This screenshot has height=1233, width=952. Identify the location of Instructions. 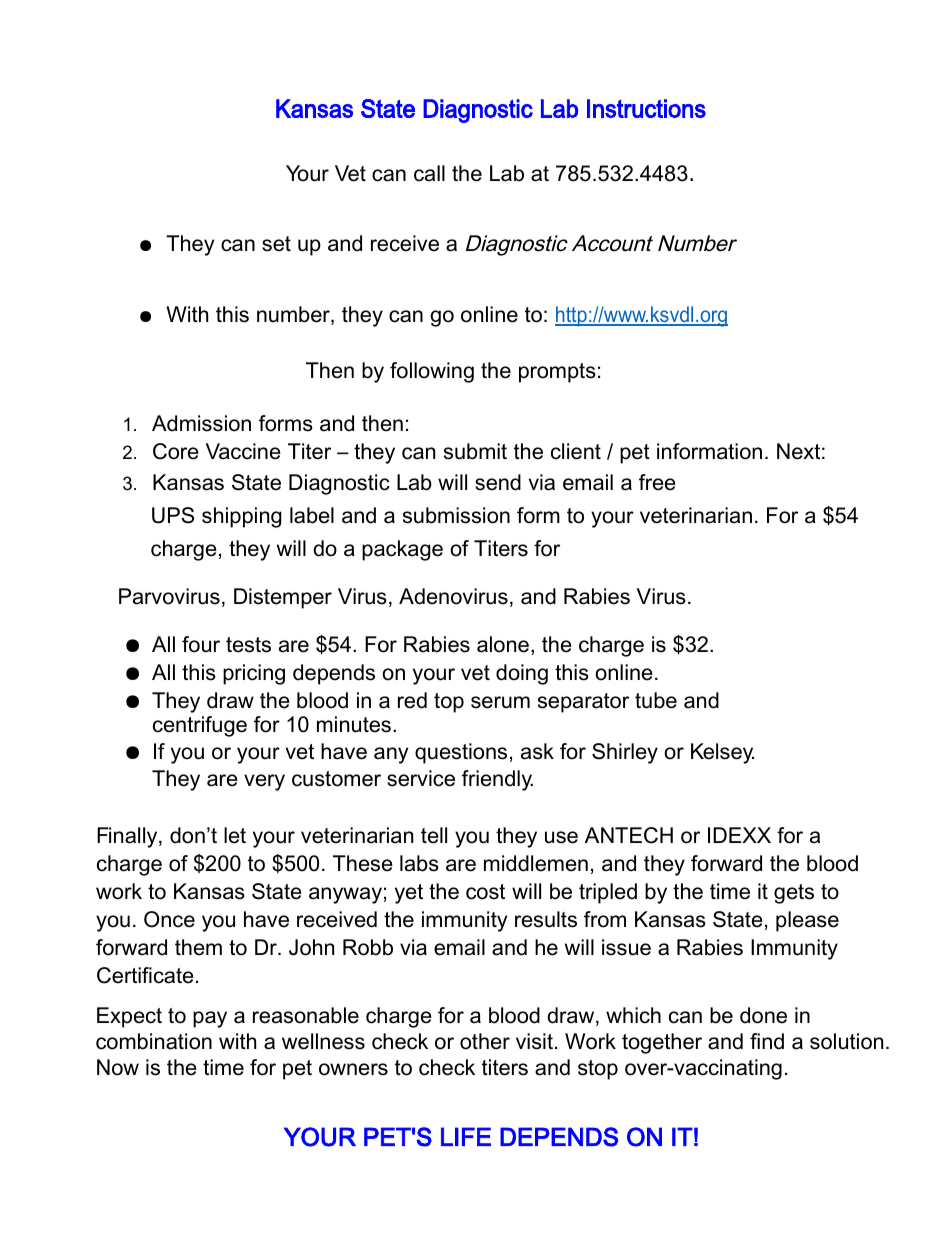
(646, 108).
